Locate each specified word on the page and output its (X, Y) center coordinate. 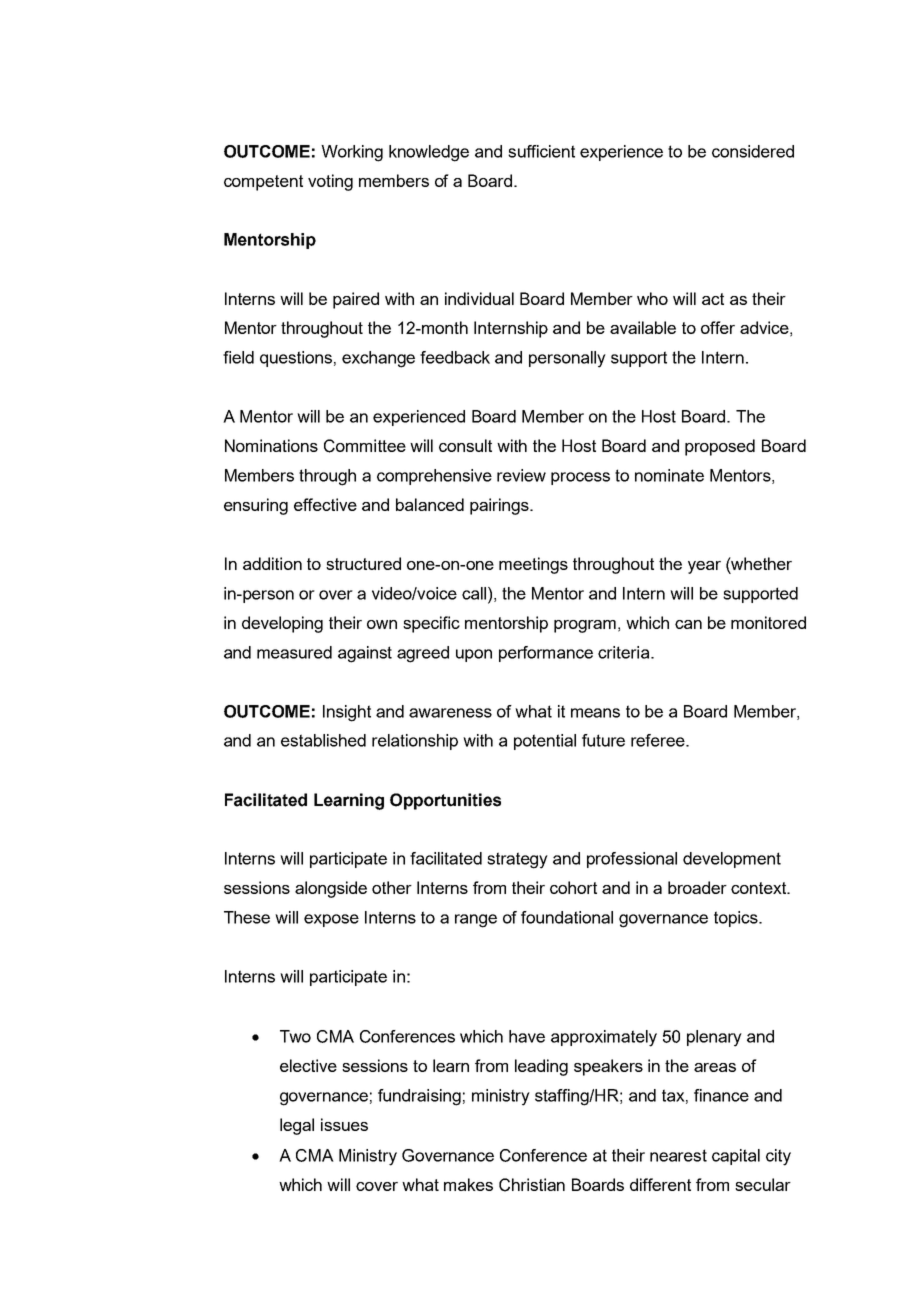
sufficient (541, 151)
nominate (669, 475)
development (732, 860)
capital (736, 1157)
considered (753, 151)
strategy (517, 860)
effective (325, 504)
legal (297, 1126)
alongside (331, 889)
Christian (532, 1185)
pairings (500, 506)
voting (330, 182)
